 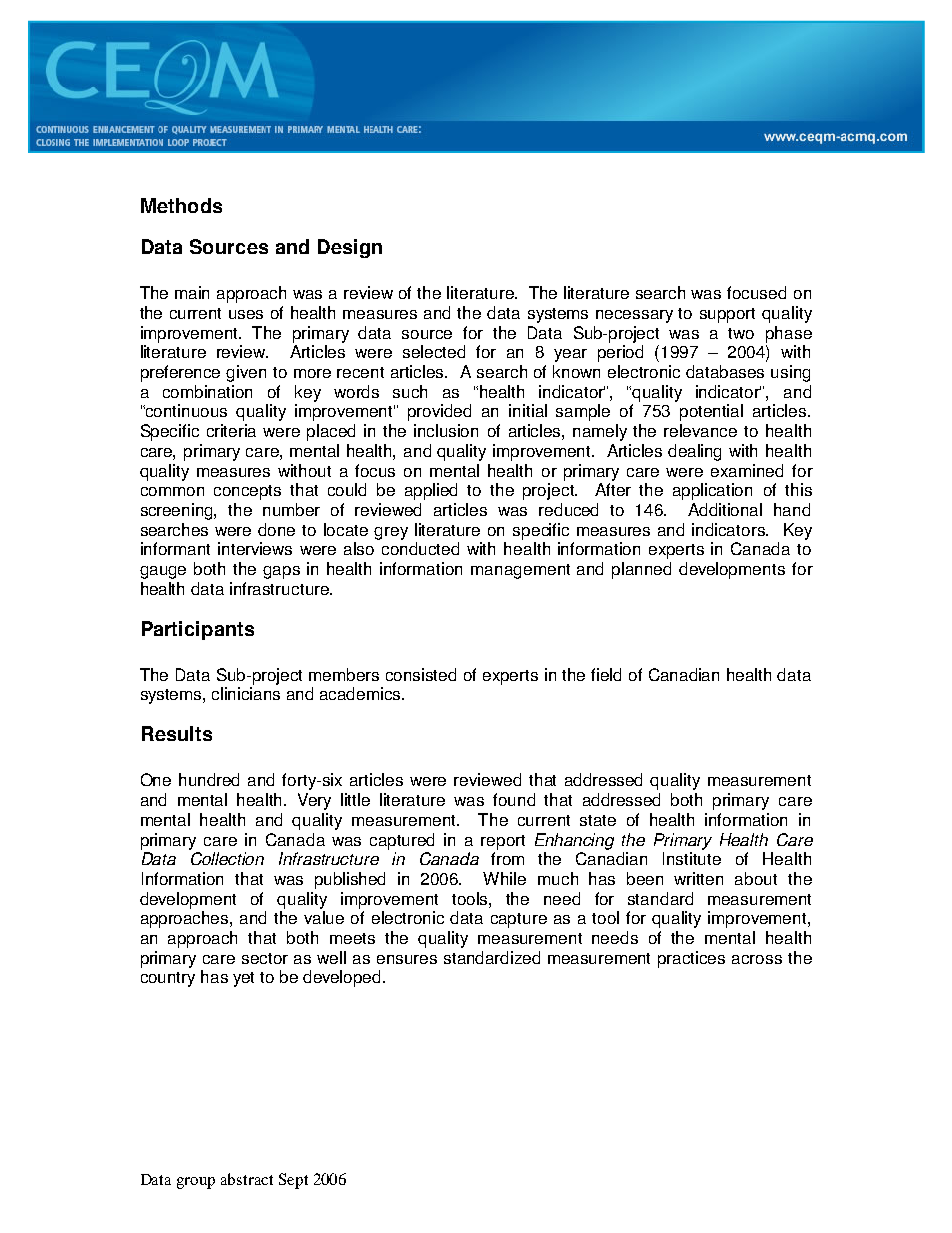 What do you see at coordinates (247, 1179) in the page?
I see `abstract` at bounding box center [247, 1179].
